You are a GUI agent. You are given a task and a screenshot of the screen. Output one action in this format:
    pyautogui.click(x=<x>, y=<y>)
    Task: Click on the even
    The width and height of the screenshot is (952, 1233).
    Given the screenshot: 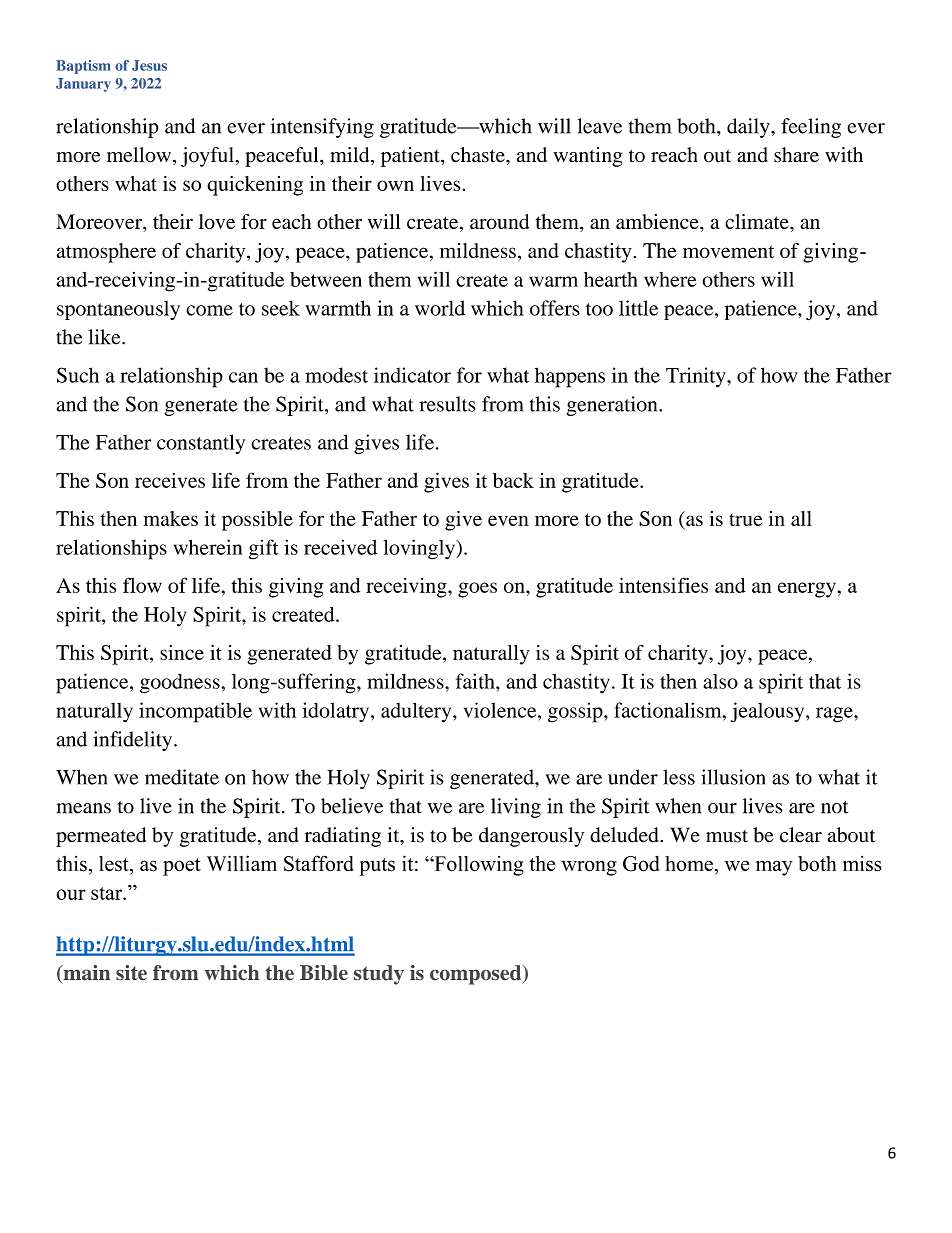 What is the action you would take?
    pyautogui.click(x=508, y=520)
